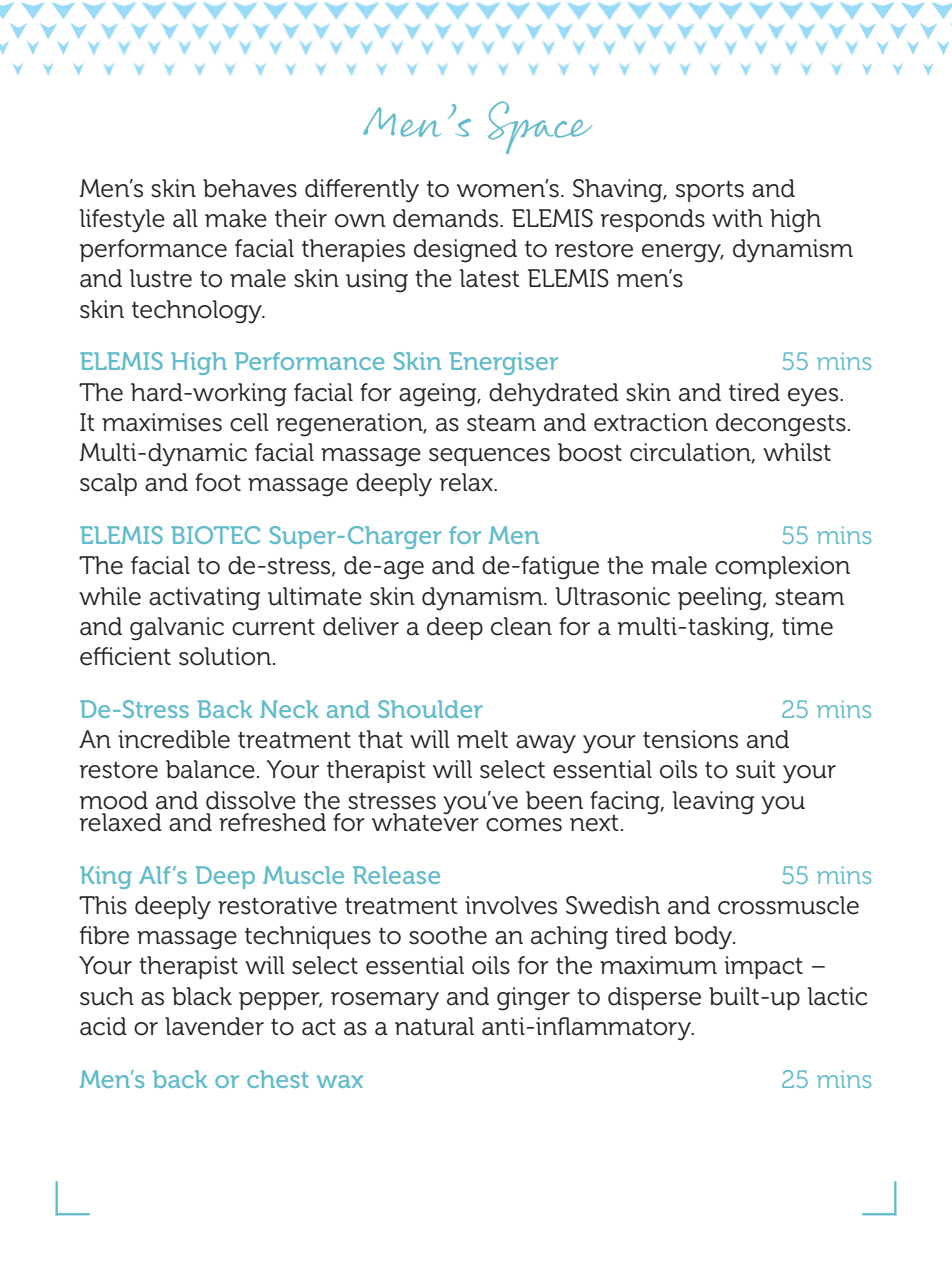 The height and width of the image is (1271, 952). I want to click on lactic, so click(837, 996).
